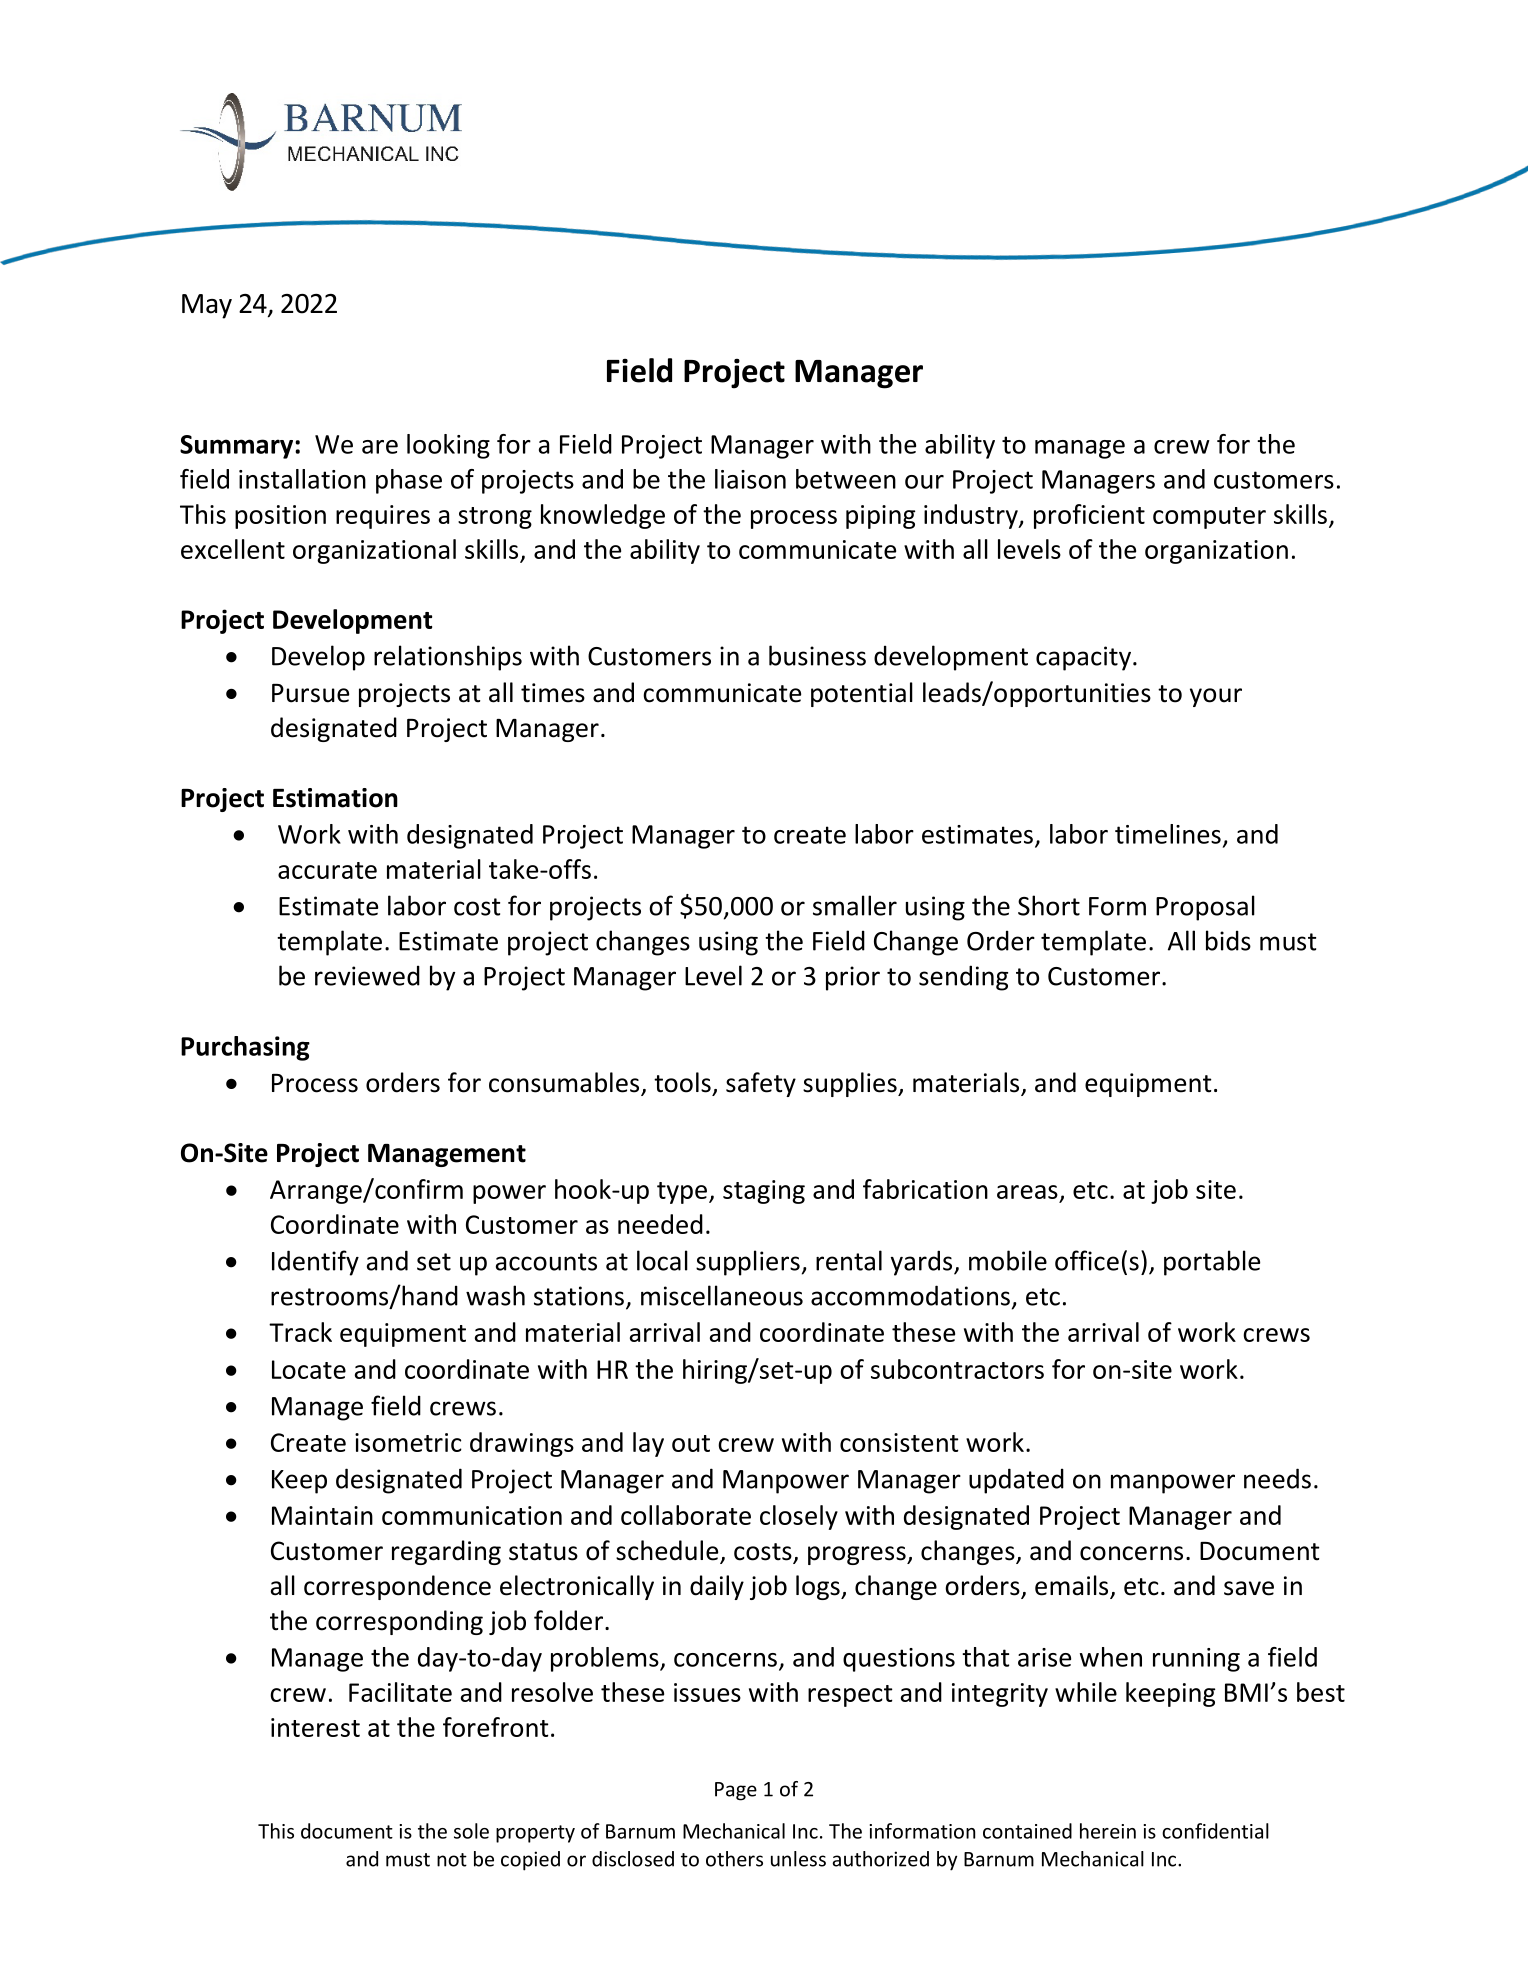 The height and width of the image is (1977, 1528). I want to click on Track, so click(300, 1332).
